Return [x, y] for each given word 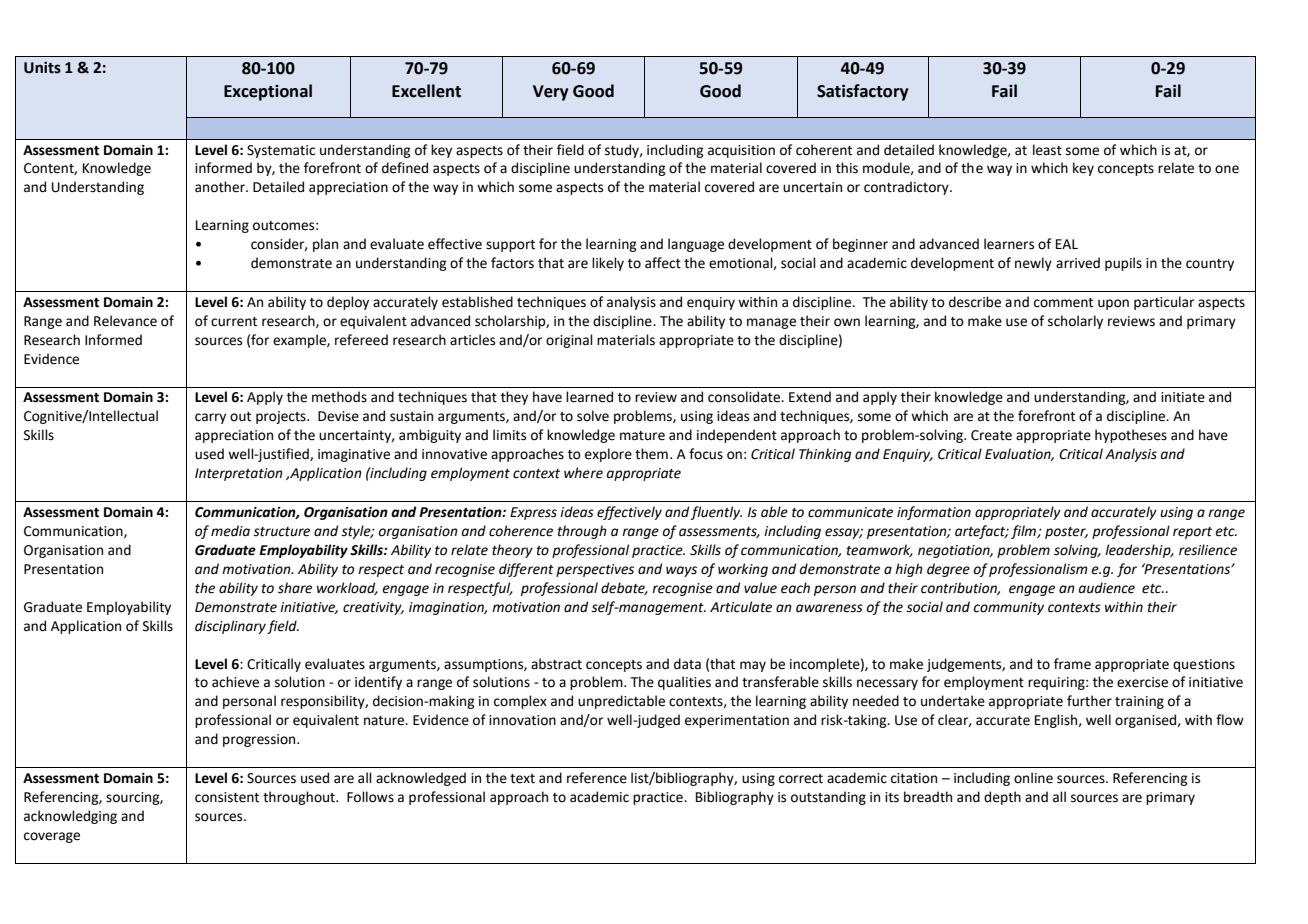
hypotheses [1131, 436]
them [651, 454]
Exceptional [268, 92]
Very [551, 93]
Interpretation [239, 474]
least [1047, 150]
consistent [227, 797]
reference [597, 778]
